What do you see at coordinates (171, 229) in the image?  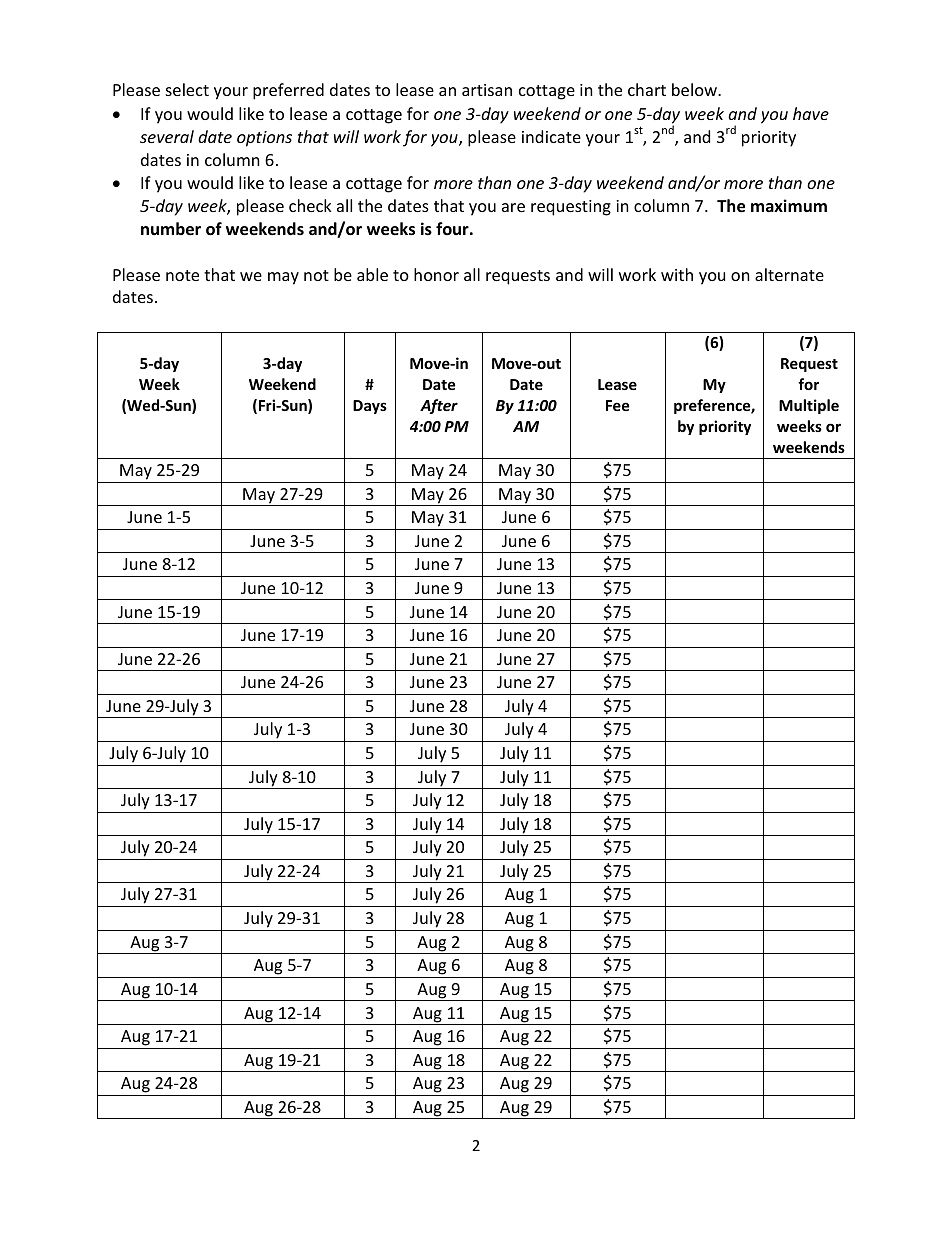 I see `number` at bounding box center [171, 229].
